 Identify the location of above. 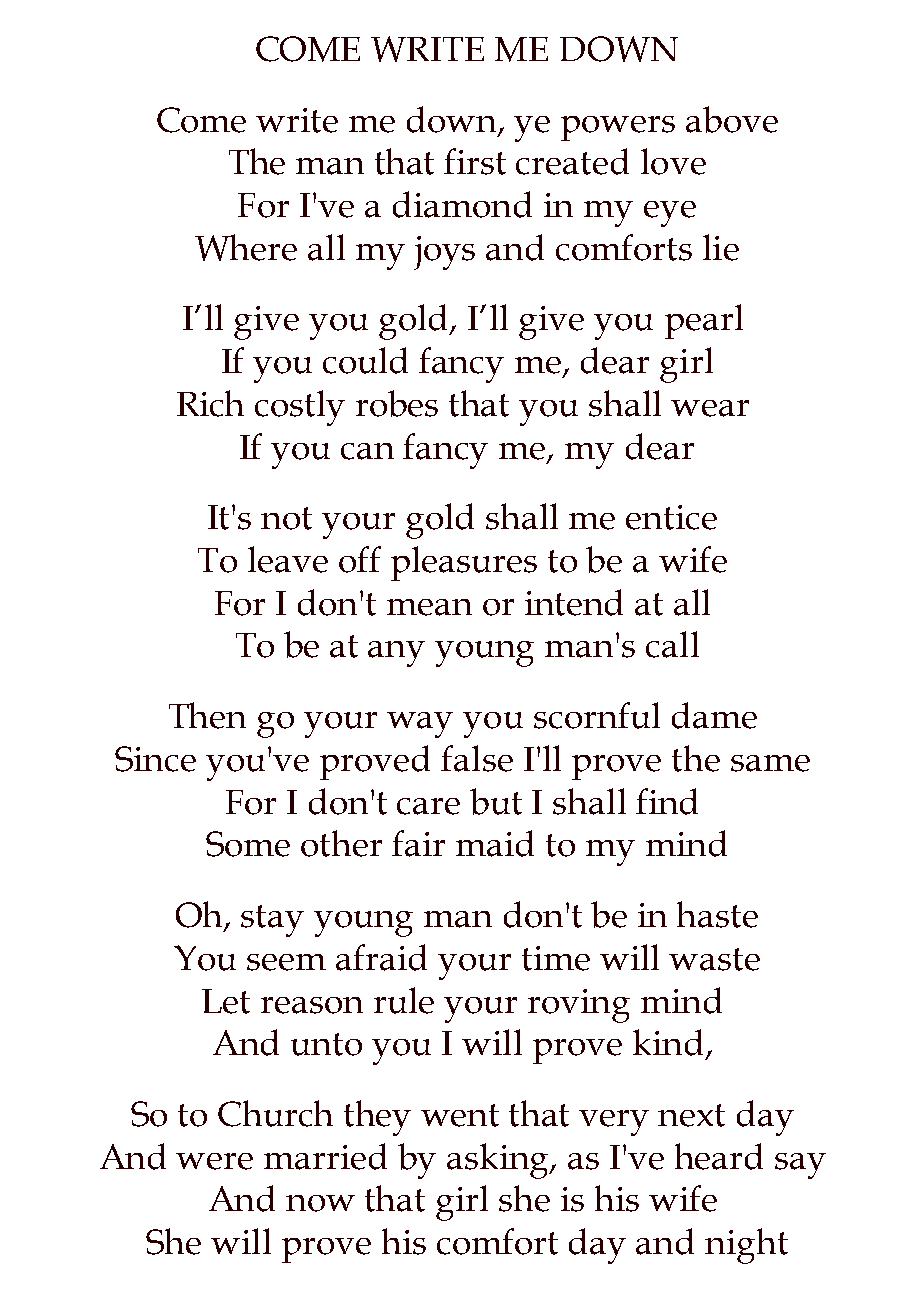
(732, 119).
